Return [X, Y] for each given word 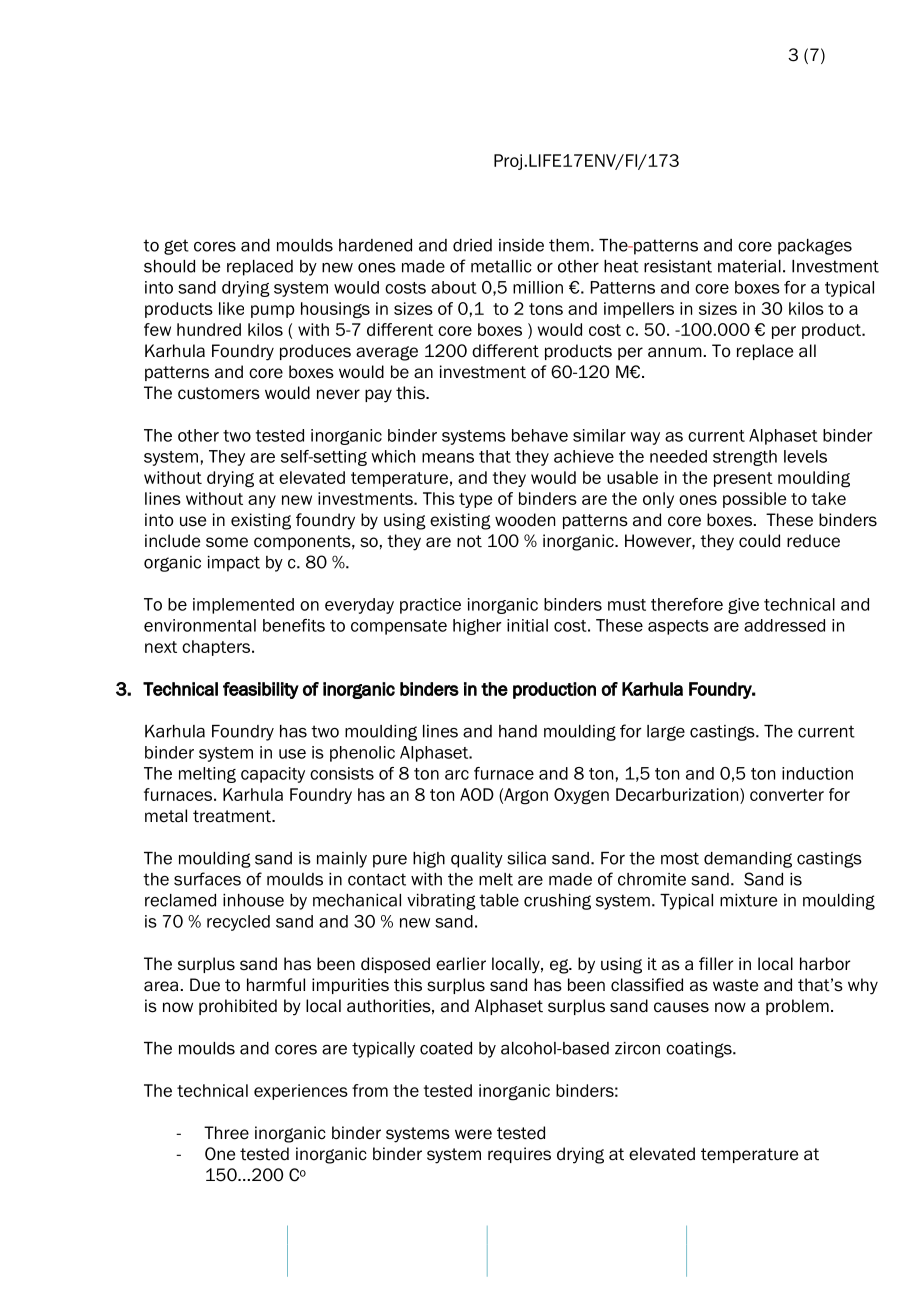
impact [234, 564]
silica [526, 858]
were [473, 1134]
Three [226, 1133]
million [538, 287]
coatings [700, 1050]
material [749, 266]
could [759, 541]
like [231, 308]
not [469, 541]
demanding [748, 860]
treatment [233, 816]
